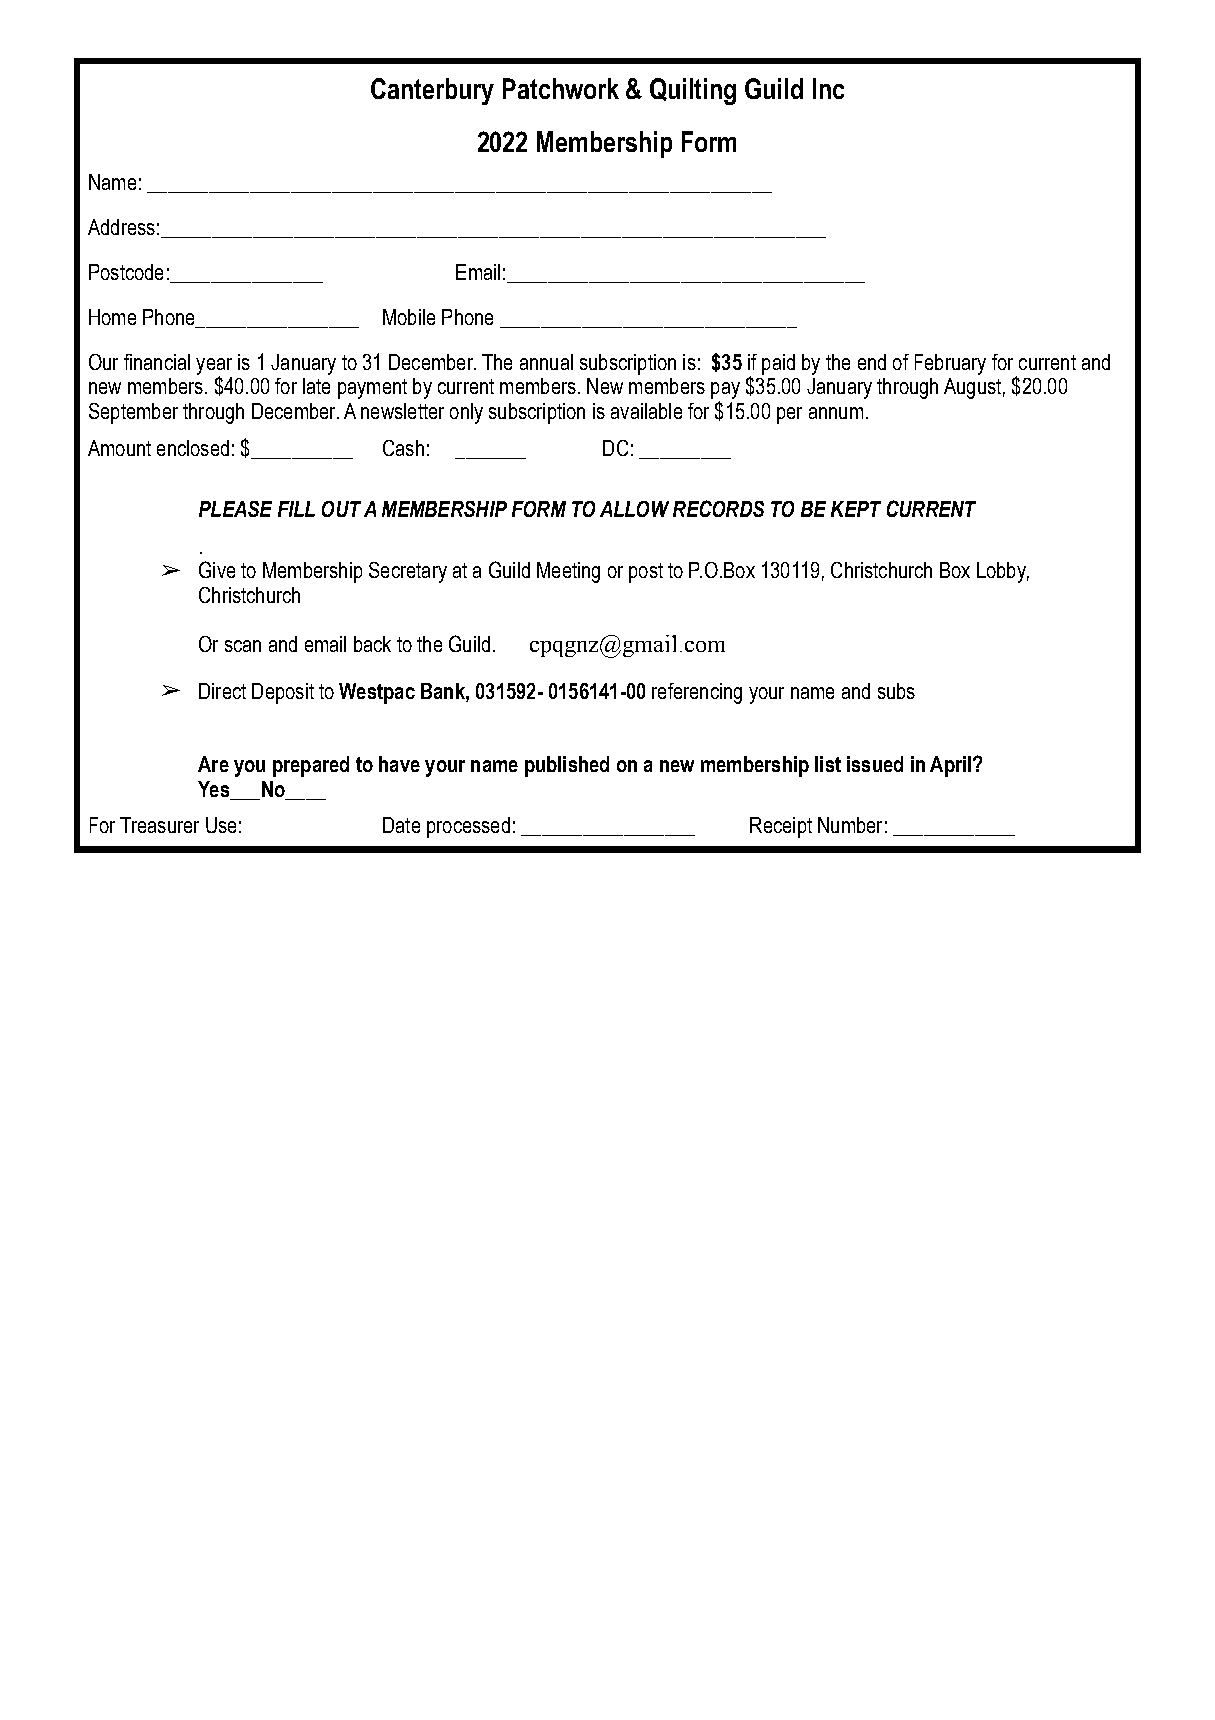 The height and width of the screenshot is (1720, 1215). Describe the element at coordinates (444, 691) in the screenshot. I see `Bank` at that location.
